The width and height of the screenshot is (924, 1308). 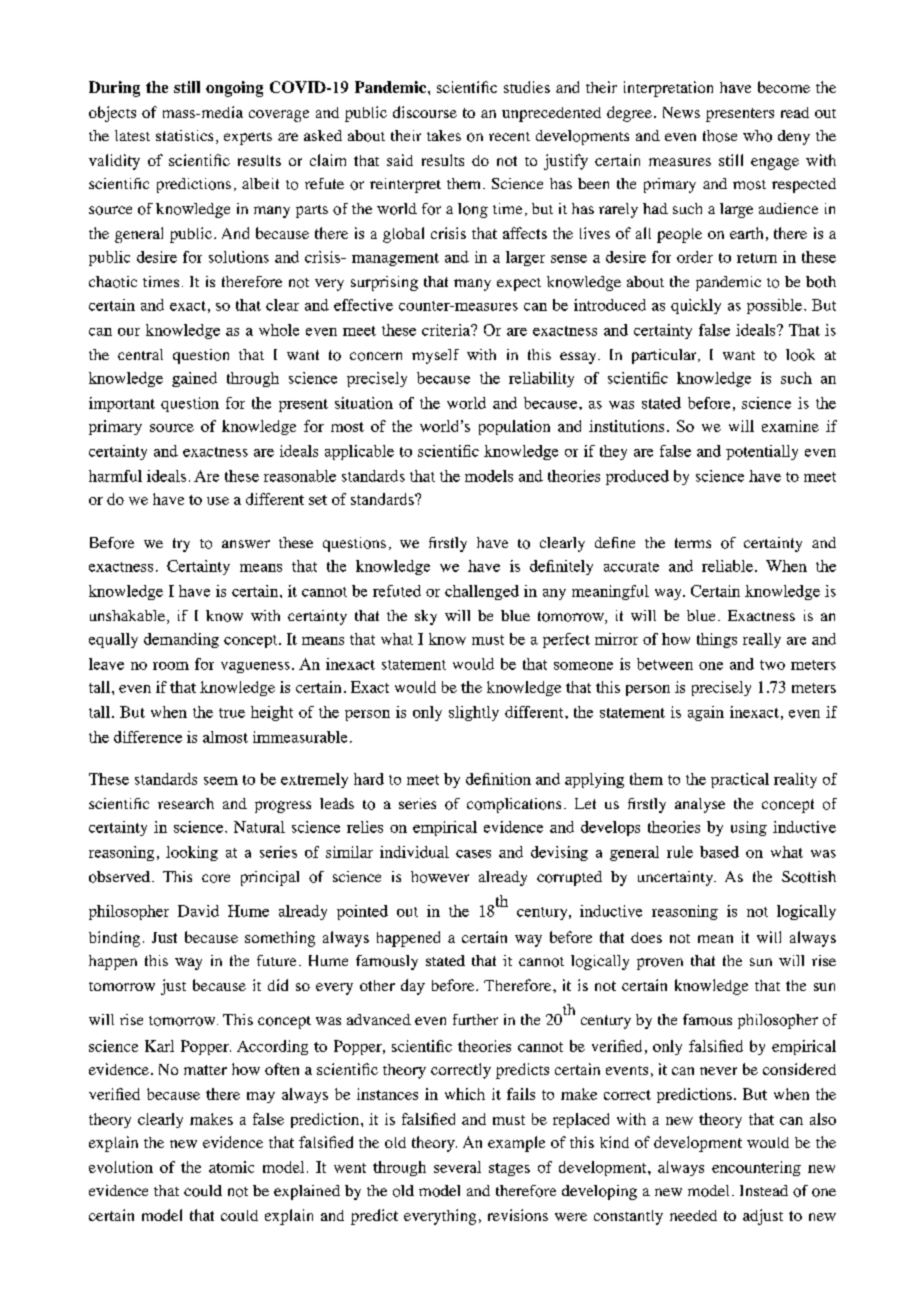 What do you see at coordinates (231, 1167) in the screenshot?
I see `atomic` at bounding box center [231, 1167].
